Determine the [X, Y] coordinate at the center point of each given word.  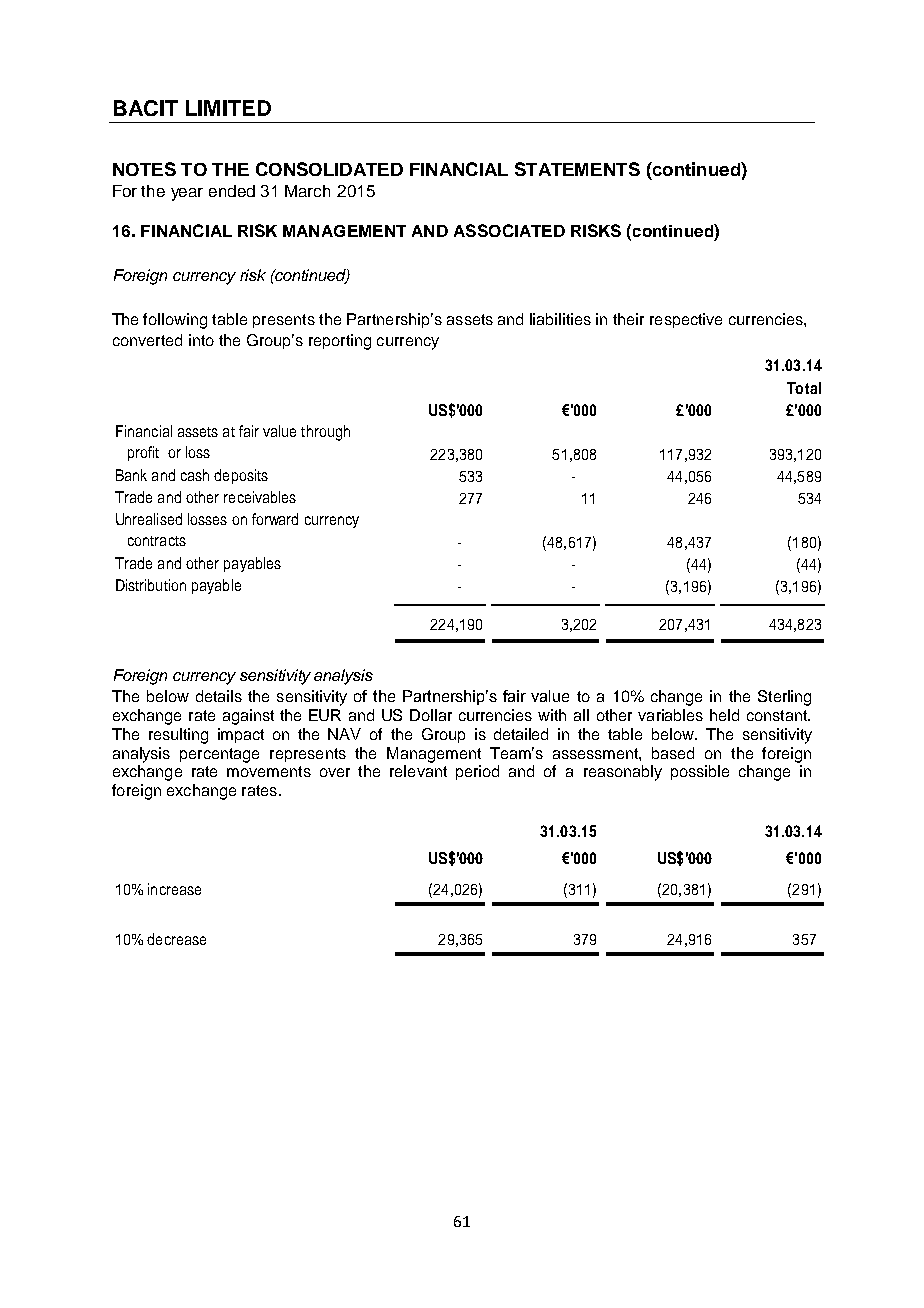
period [477, 772]
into [201, 340]
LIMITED [228, 108]
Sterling [784, 698]
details [219, 696]
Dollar [431, 715]
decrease [176, 939]
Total [804, 388]
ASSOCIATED [509, 230]
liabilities [560, 319]
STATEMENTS [577, 169]
